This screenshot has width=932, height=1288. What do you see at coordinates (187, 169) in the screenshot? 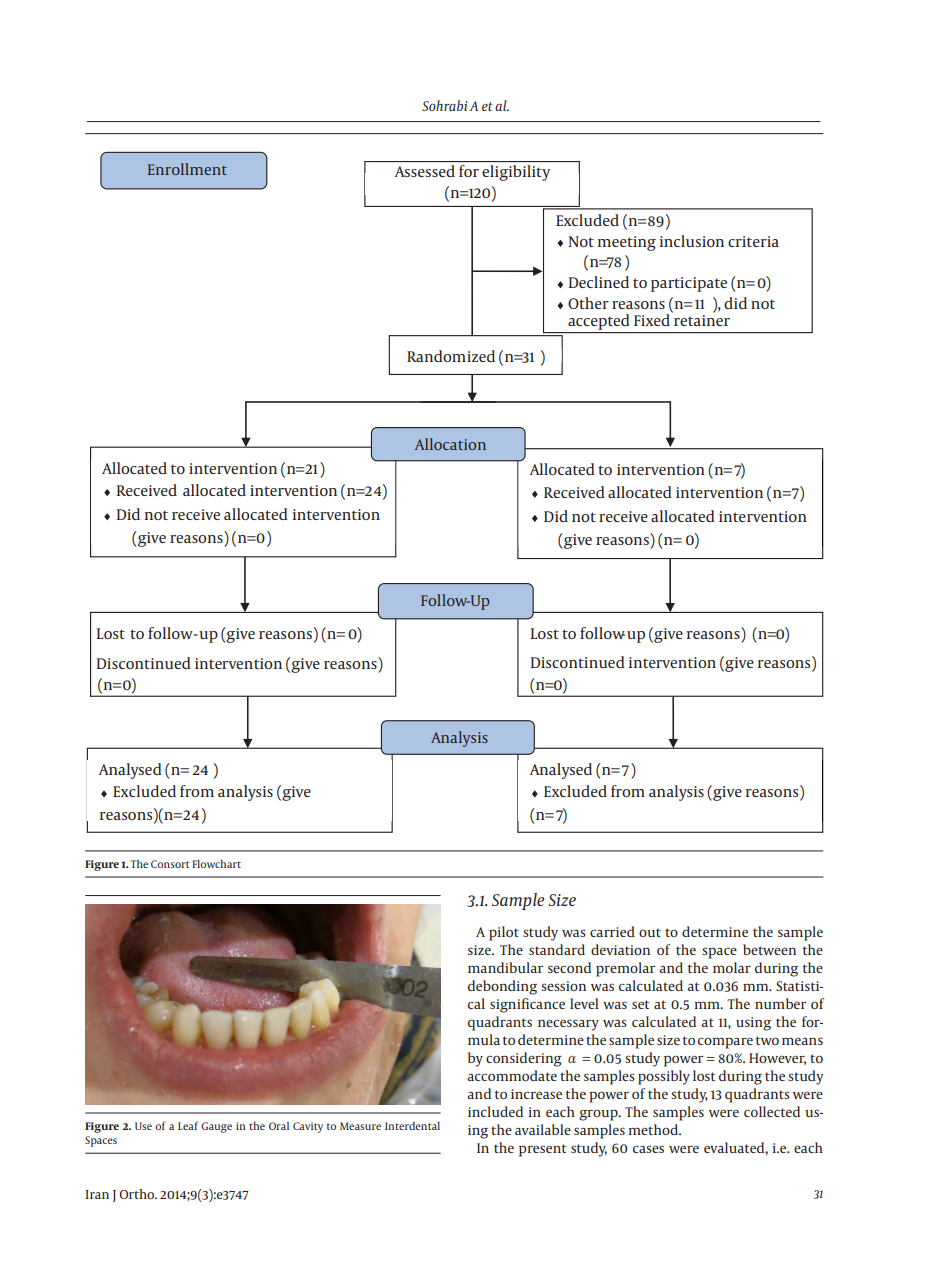
I see `Enrollment` at bounding box center [187, 169].
